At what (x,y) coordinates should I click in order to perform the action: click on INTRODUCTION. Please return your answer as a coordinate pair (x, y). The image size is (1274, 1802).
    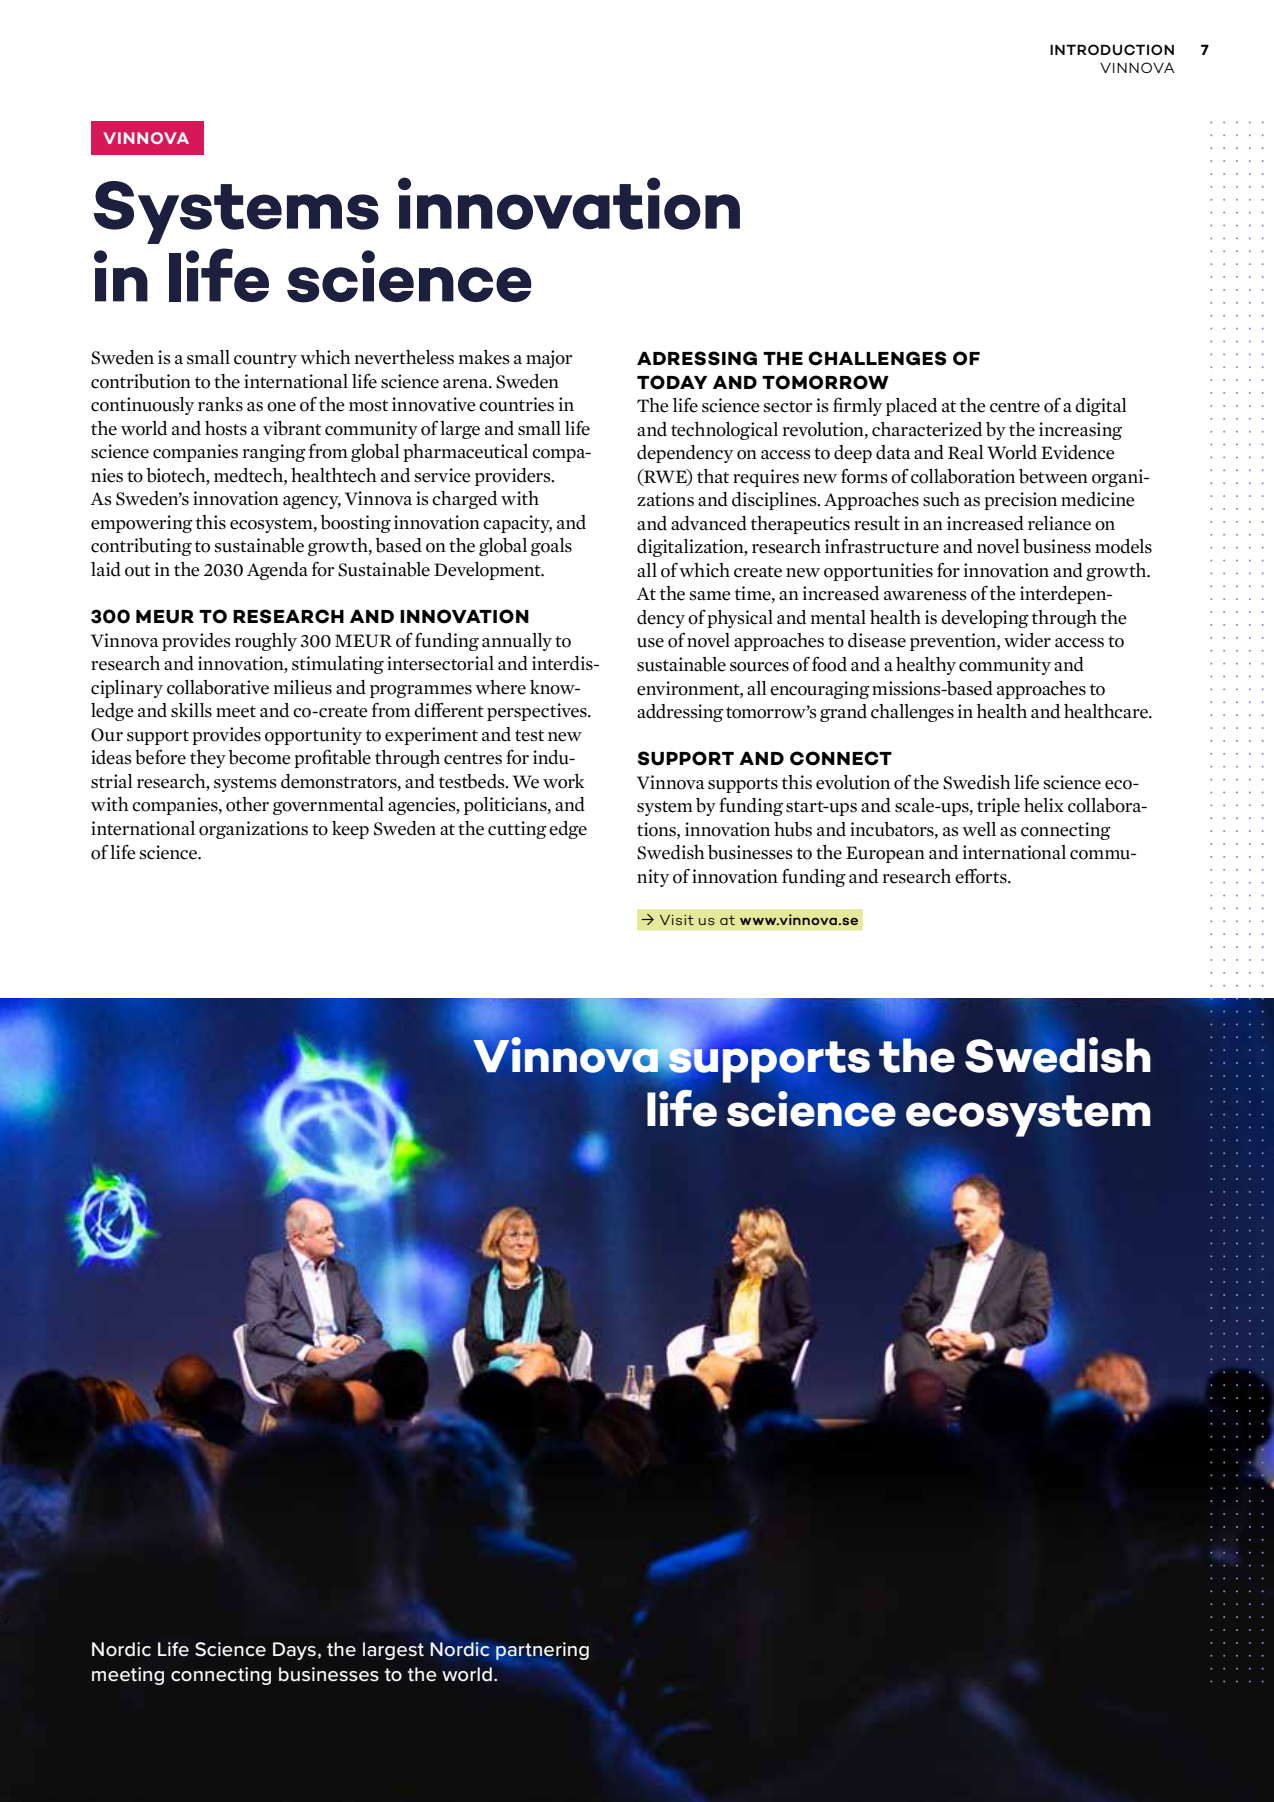
    Looking at the image, I should click on (1112, 50).
